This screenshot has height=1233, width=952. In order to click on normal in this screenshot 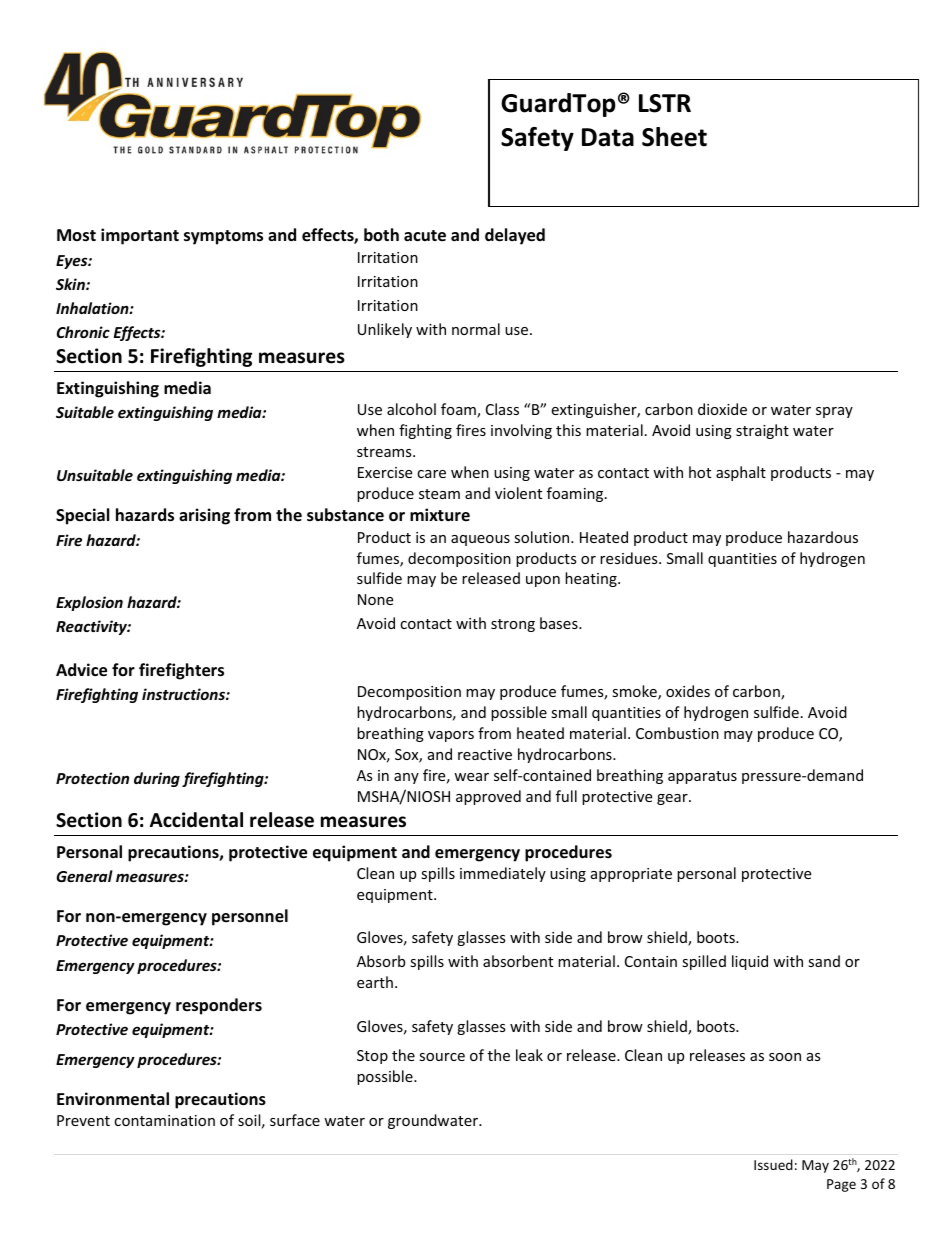, I will do `click(476, 329)`.
